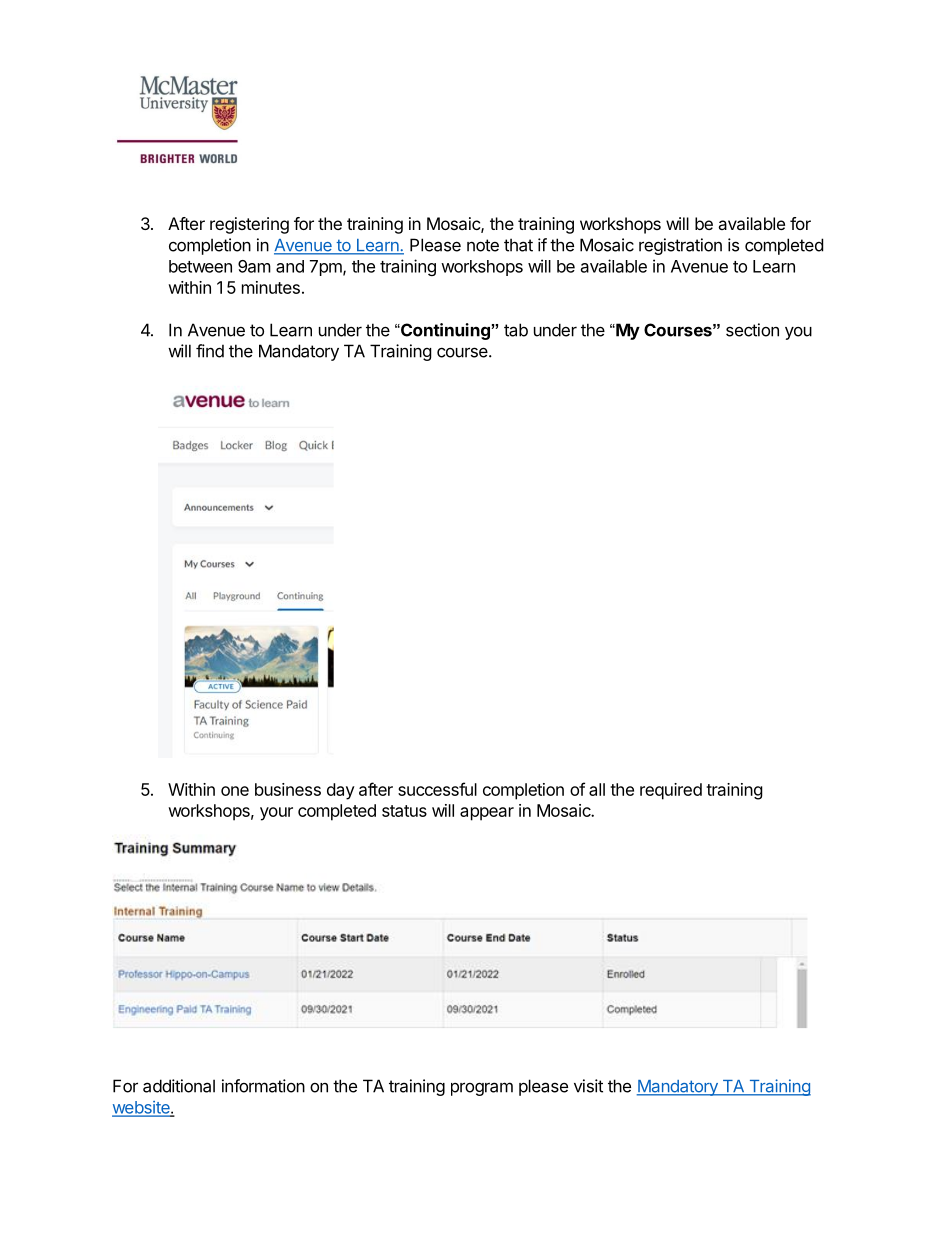 The image size is (952, 1233). What do you see at coordinates (752, 330) in the screenshot?
I see `section` at bounding box center [752, 330].
